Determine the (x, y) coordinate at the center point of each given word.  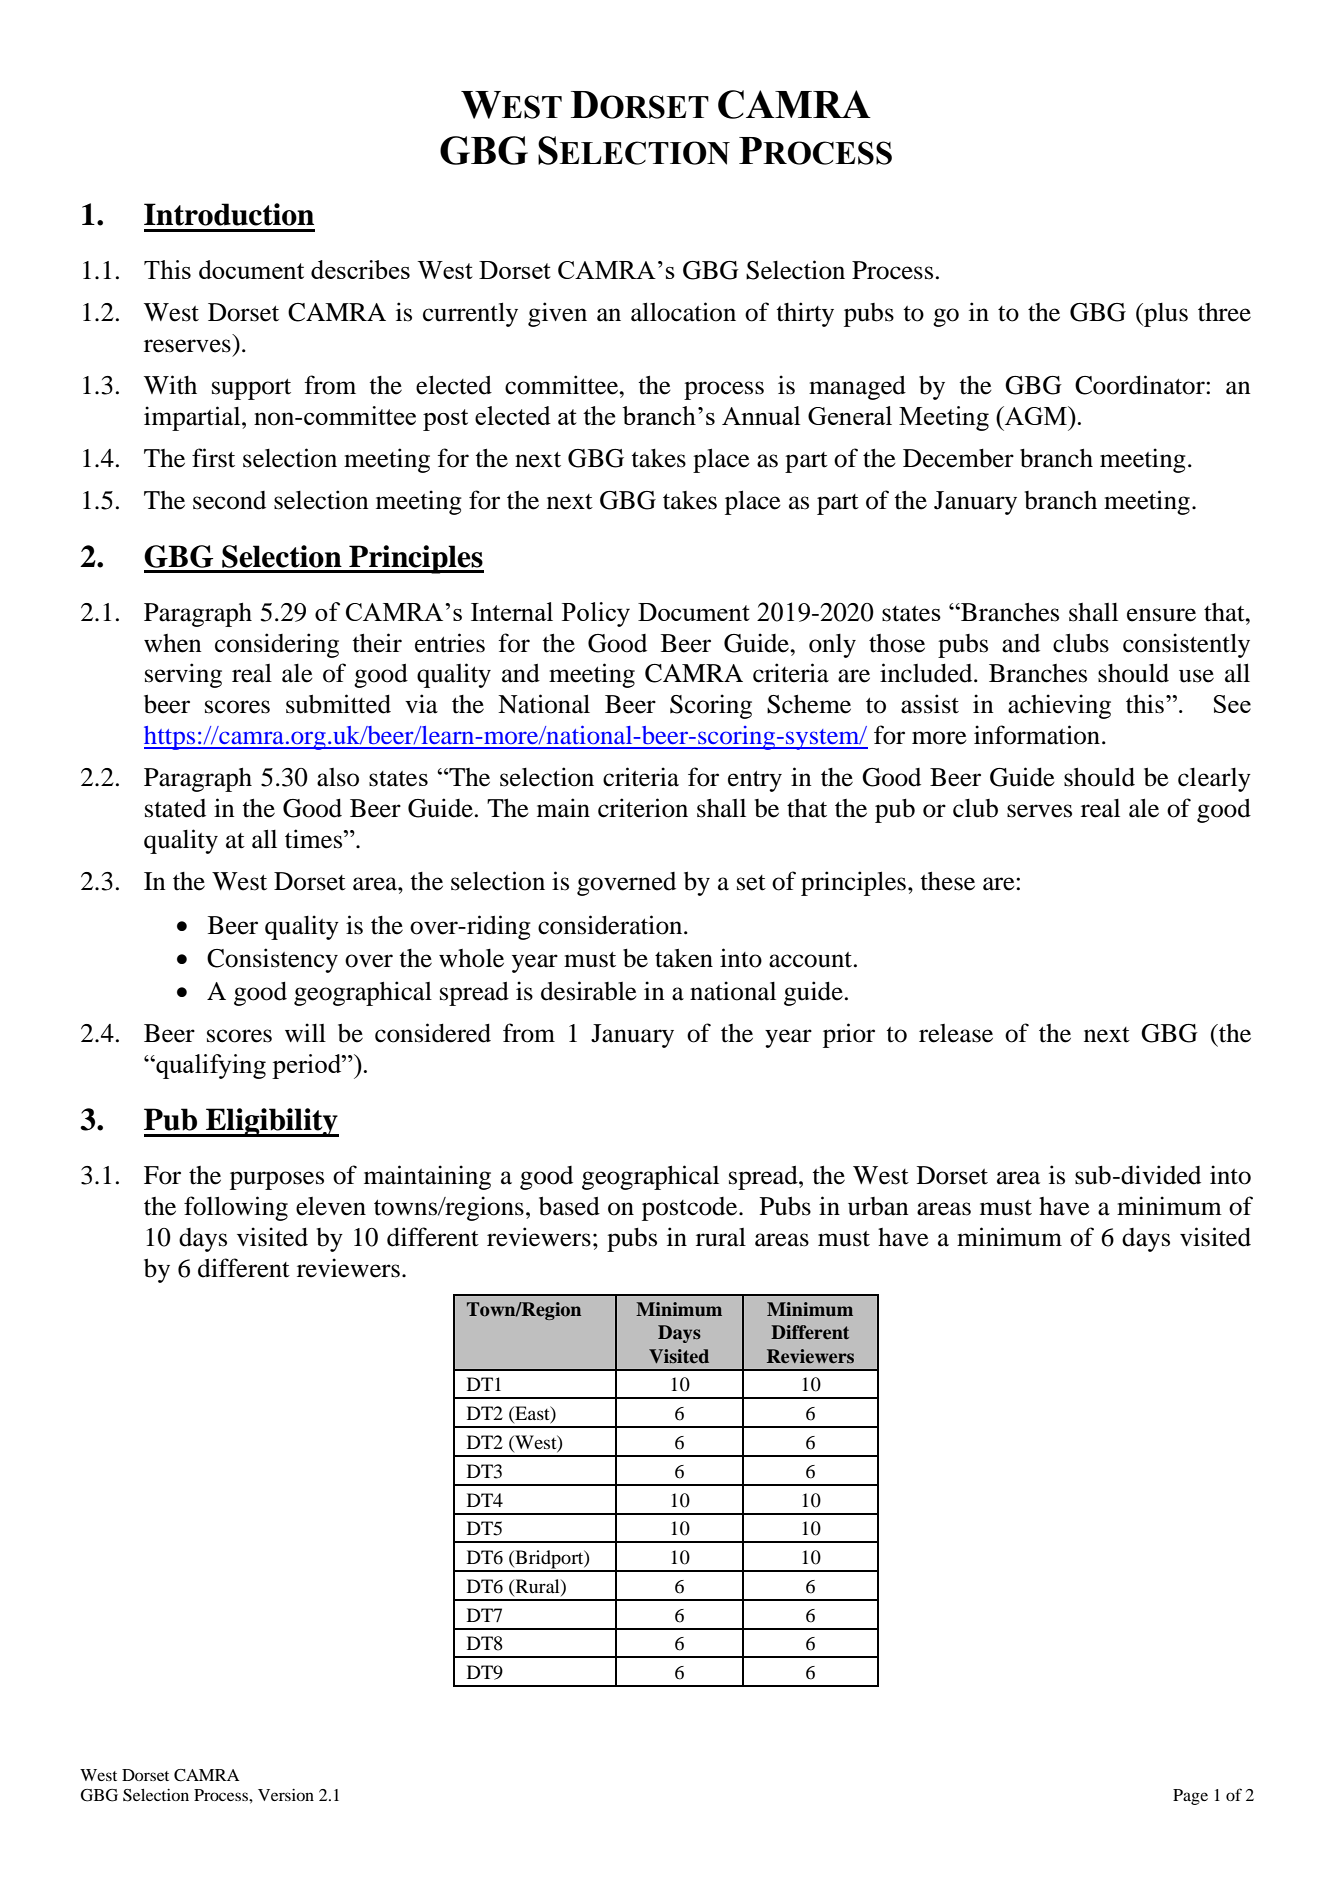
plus (1165, 315)
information (1037, 735)
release (956, 1033)
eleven (331, 1206)
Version (286, 1795)
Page (1190, 1797)
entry (755, 781)
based (569, 1206)
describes (360, 269)
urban (878, 1206)
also (338, 777)
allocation (683, 312)
